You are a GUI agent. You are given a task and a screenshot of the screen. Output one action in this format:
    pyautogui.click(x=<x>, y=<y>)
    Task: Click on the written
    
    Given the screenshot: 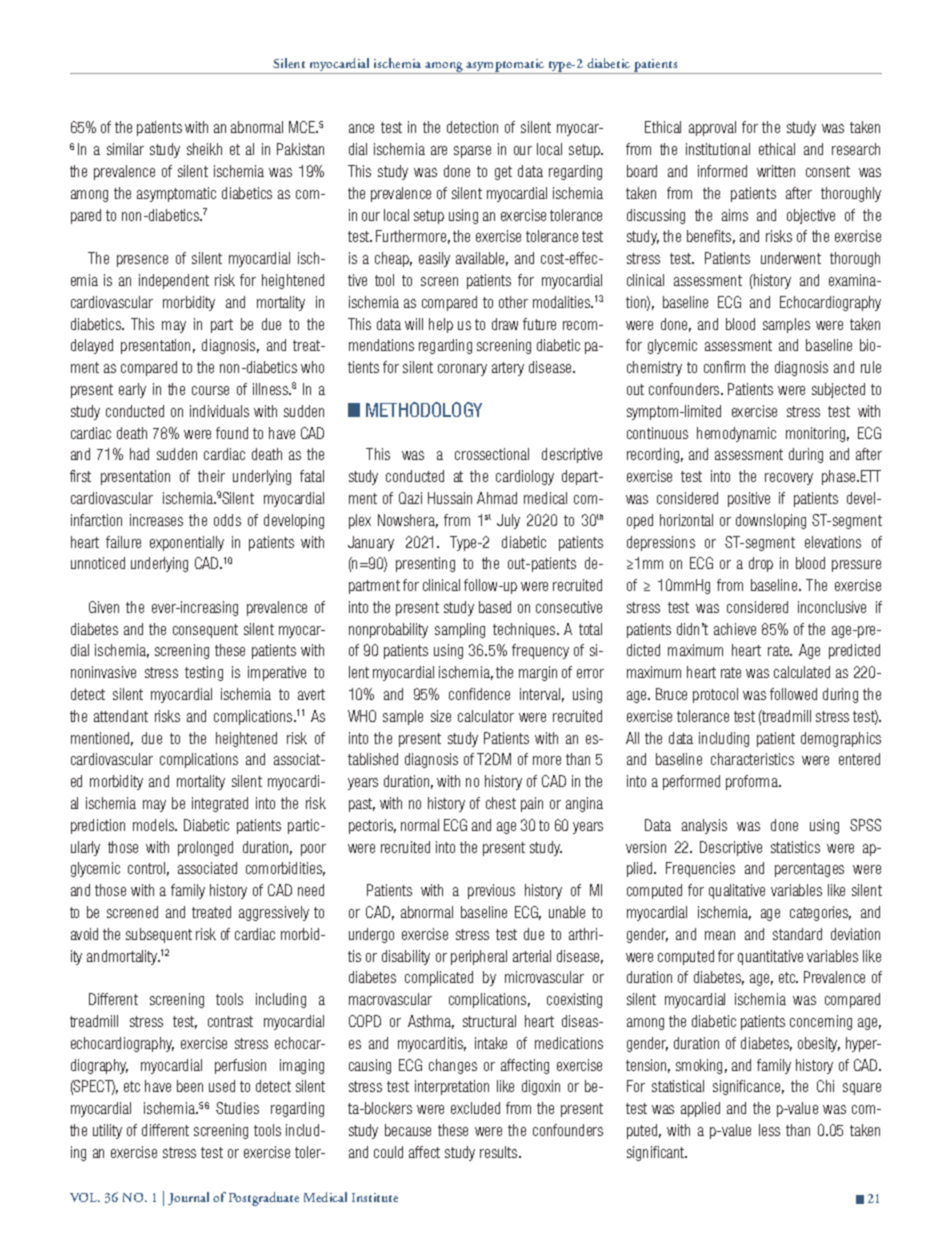 What is the action you would take?
    pyautogui.click(x=776, y=171)
